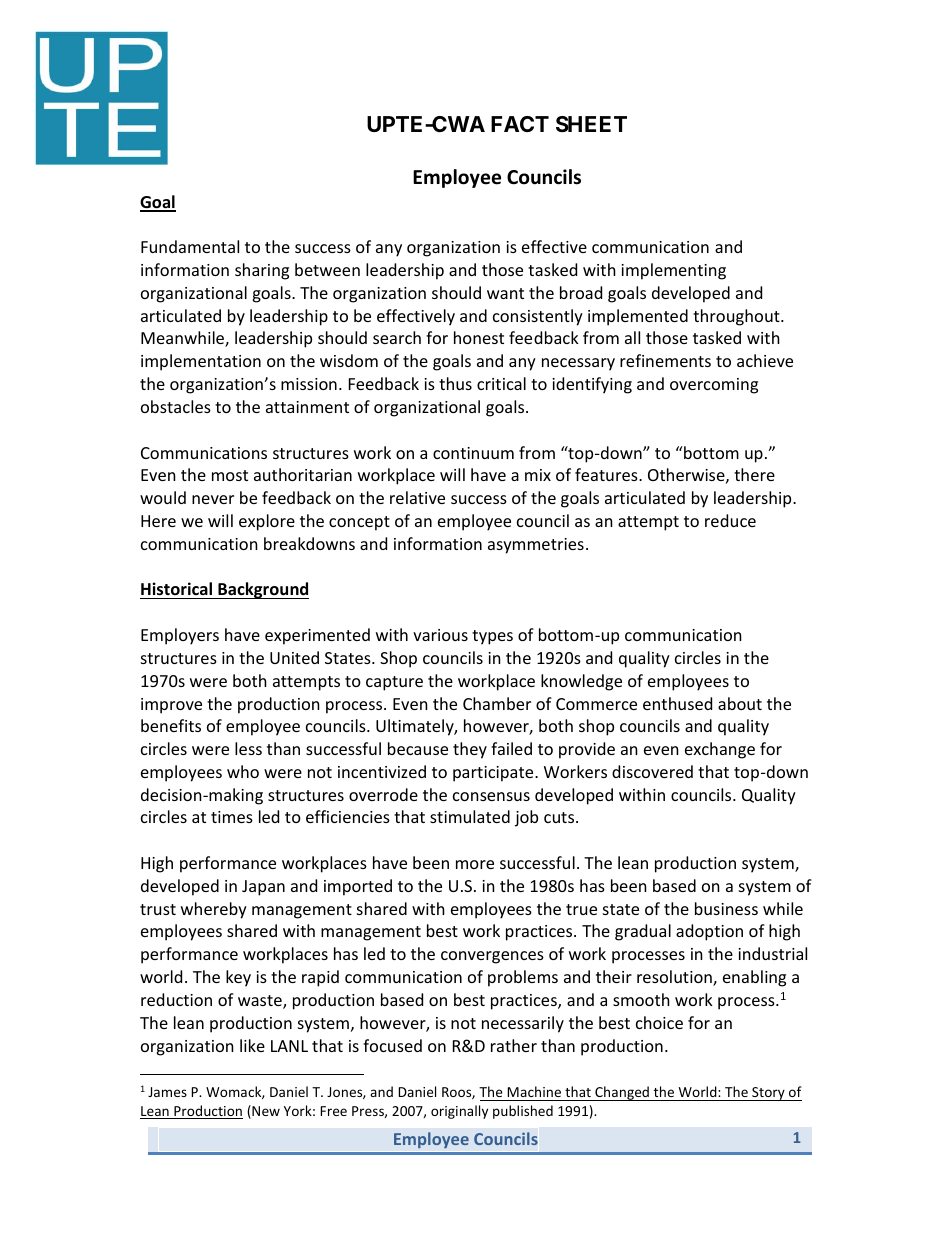 The image size is (952, 1233). I want to click on Fundamental, so click(190, 246).
